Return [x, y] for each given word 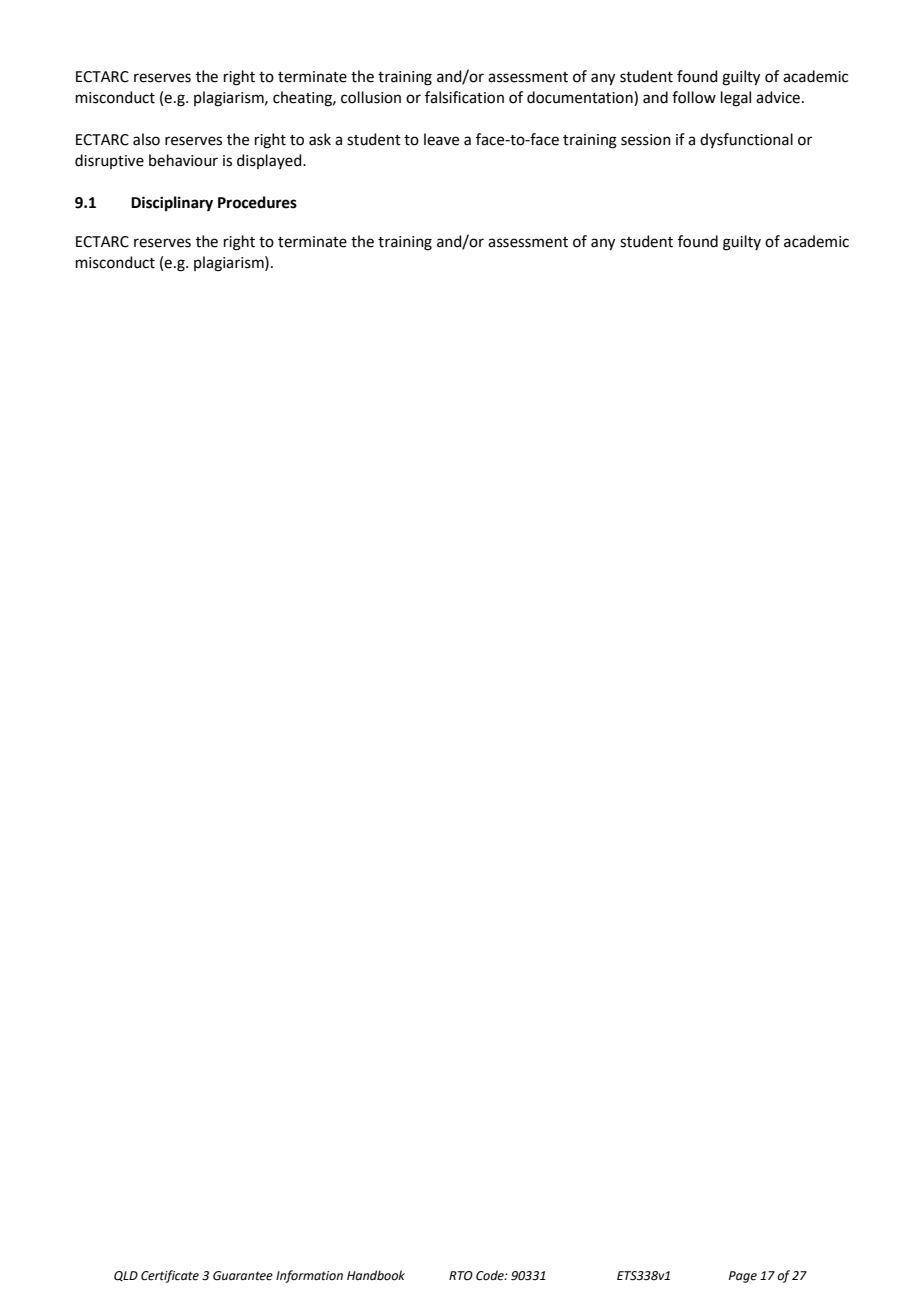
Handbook [376, 1275]
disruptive [109, 161]
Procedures [257, 202]
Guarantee [243, 1276]
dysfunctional [746, 140]
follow [694, 97]
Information [309, 1276]
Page [743, 1277]
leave [441, 139]
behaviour [183, 160]
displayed [270, 161]
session [646, 140]
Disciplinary [172, 204]
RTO [461, 1276]
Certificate [170, 1276]
